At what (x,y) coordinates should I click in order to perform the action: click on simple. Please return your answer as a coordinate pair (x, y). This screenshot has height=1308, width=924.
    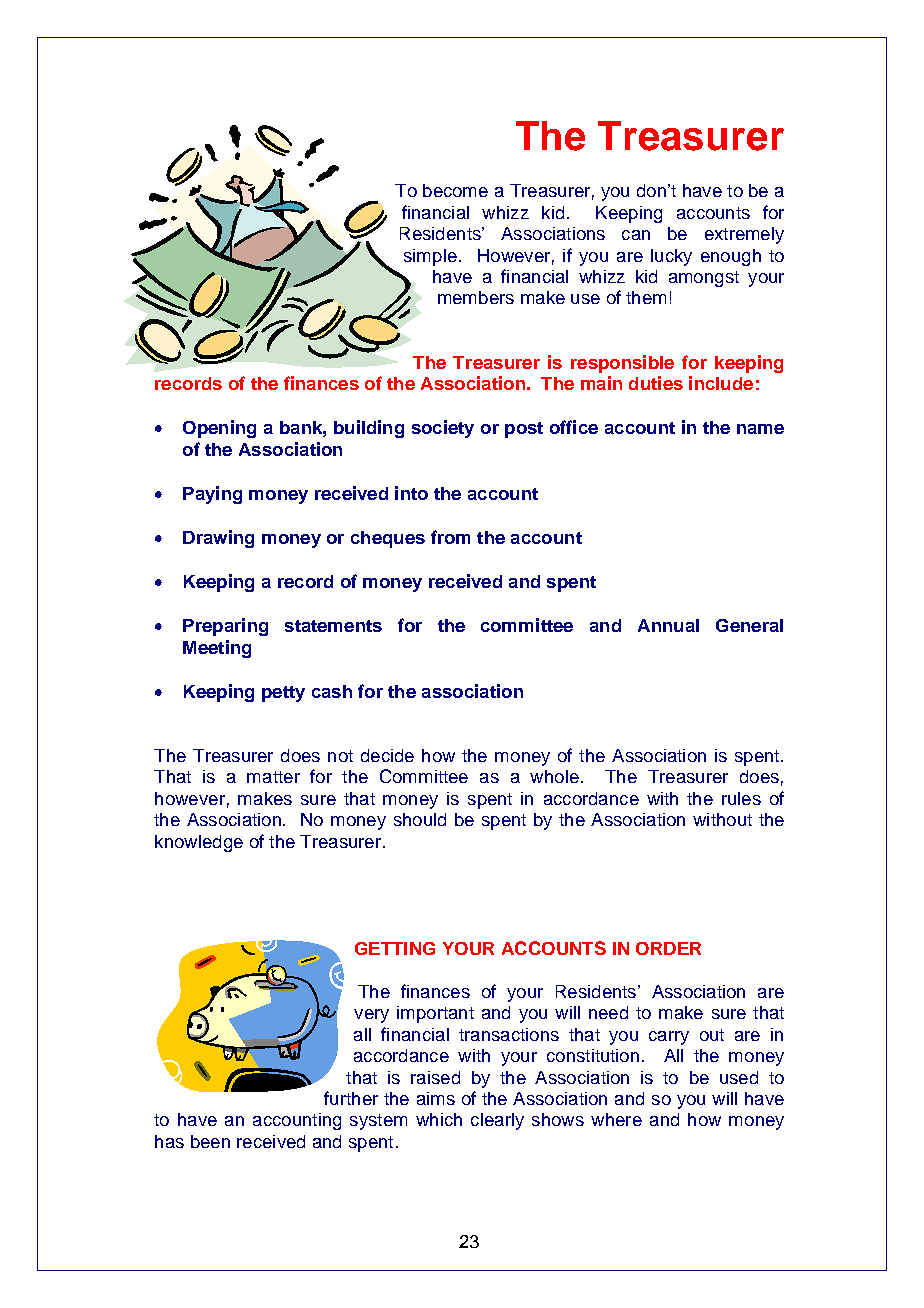
    Looking at the image, I should click on (430, 257).
